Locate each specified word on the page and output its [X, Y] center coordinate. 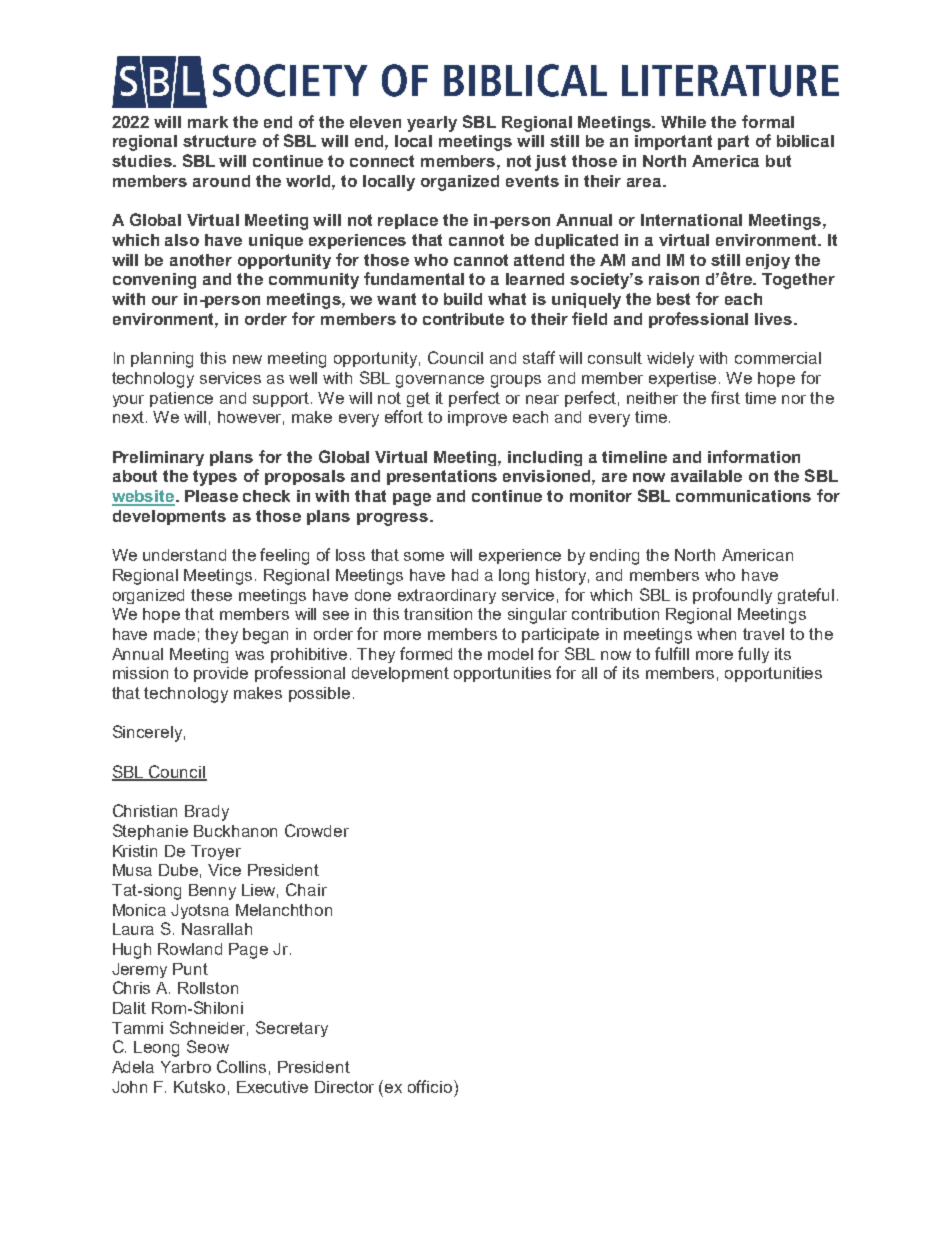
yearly [432, 124]
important [673, 142]
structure [219, 141]
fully [753, 655]
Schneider [209, 1028]
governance [440, 381]
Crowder [317, 830]
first [725, 397]
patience [181, 399]
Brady [207, 813]
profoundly [732, 596]
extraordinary [447, 596]
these [211, 595]
